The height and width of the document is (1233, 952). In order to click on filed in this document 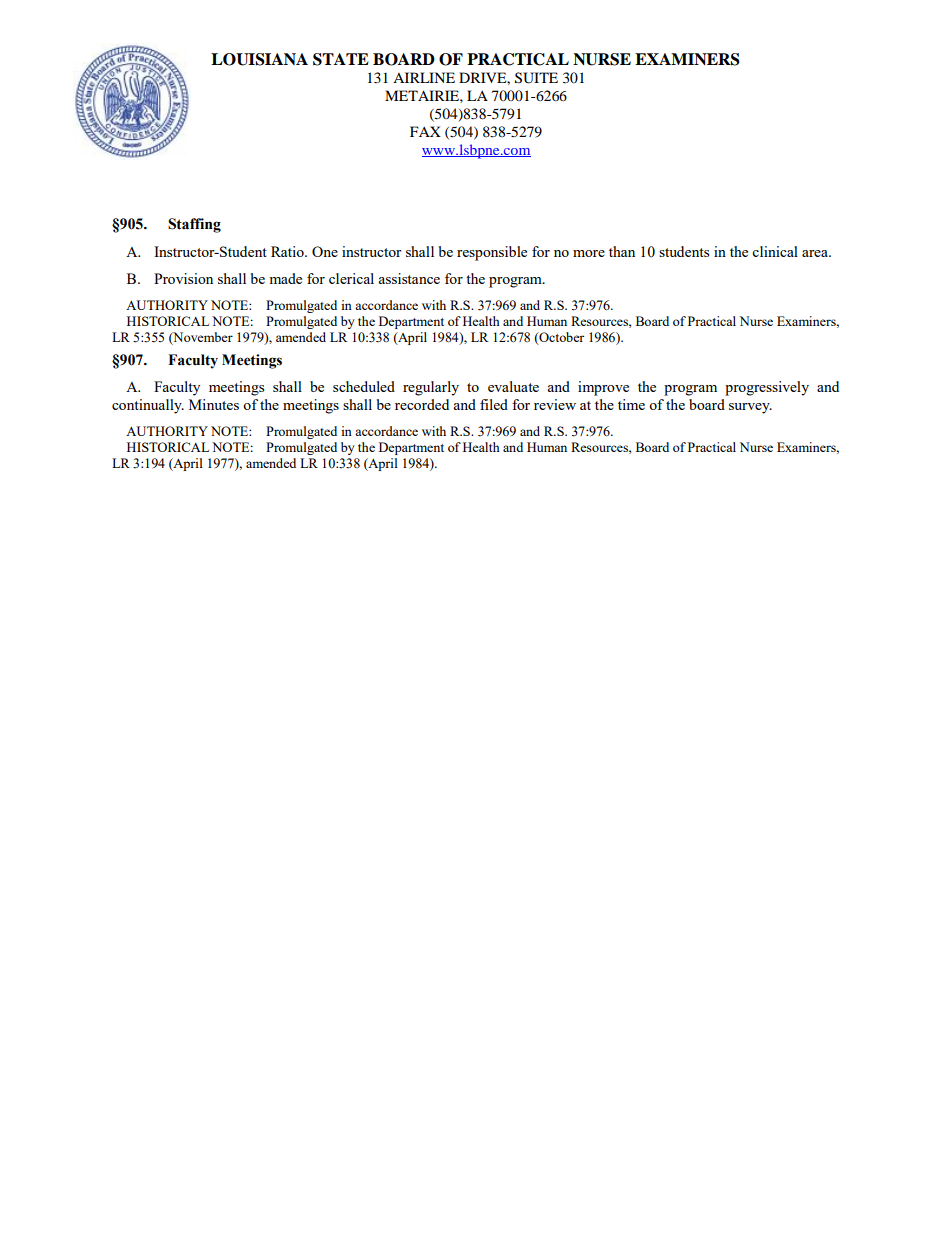, I will do `click(494, 404)`.
